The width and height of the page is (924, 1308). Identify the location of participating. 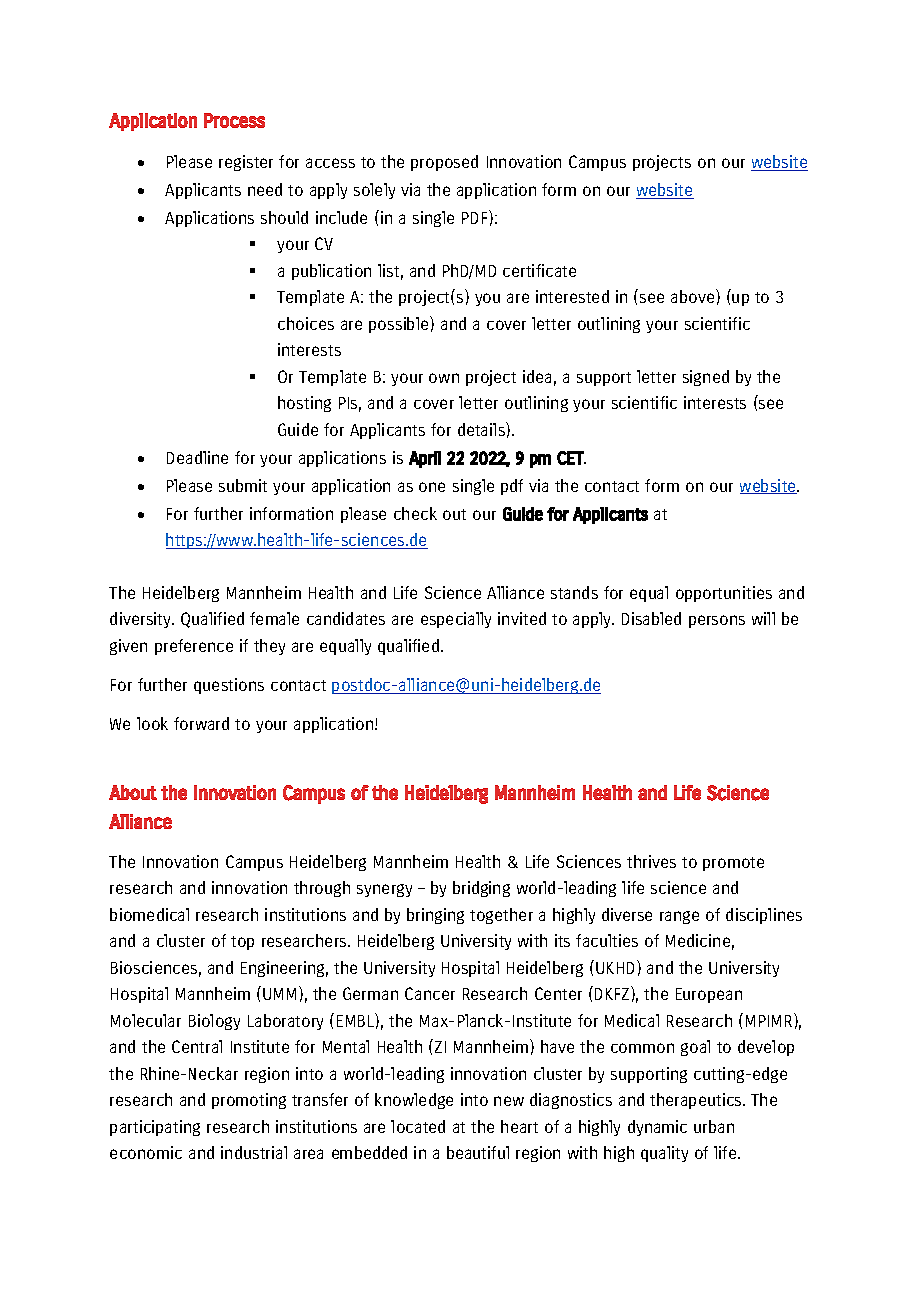
(155, 1128).
